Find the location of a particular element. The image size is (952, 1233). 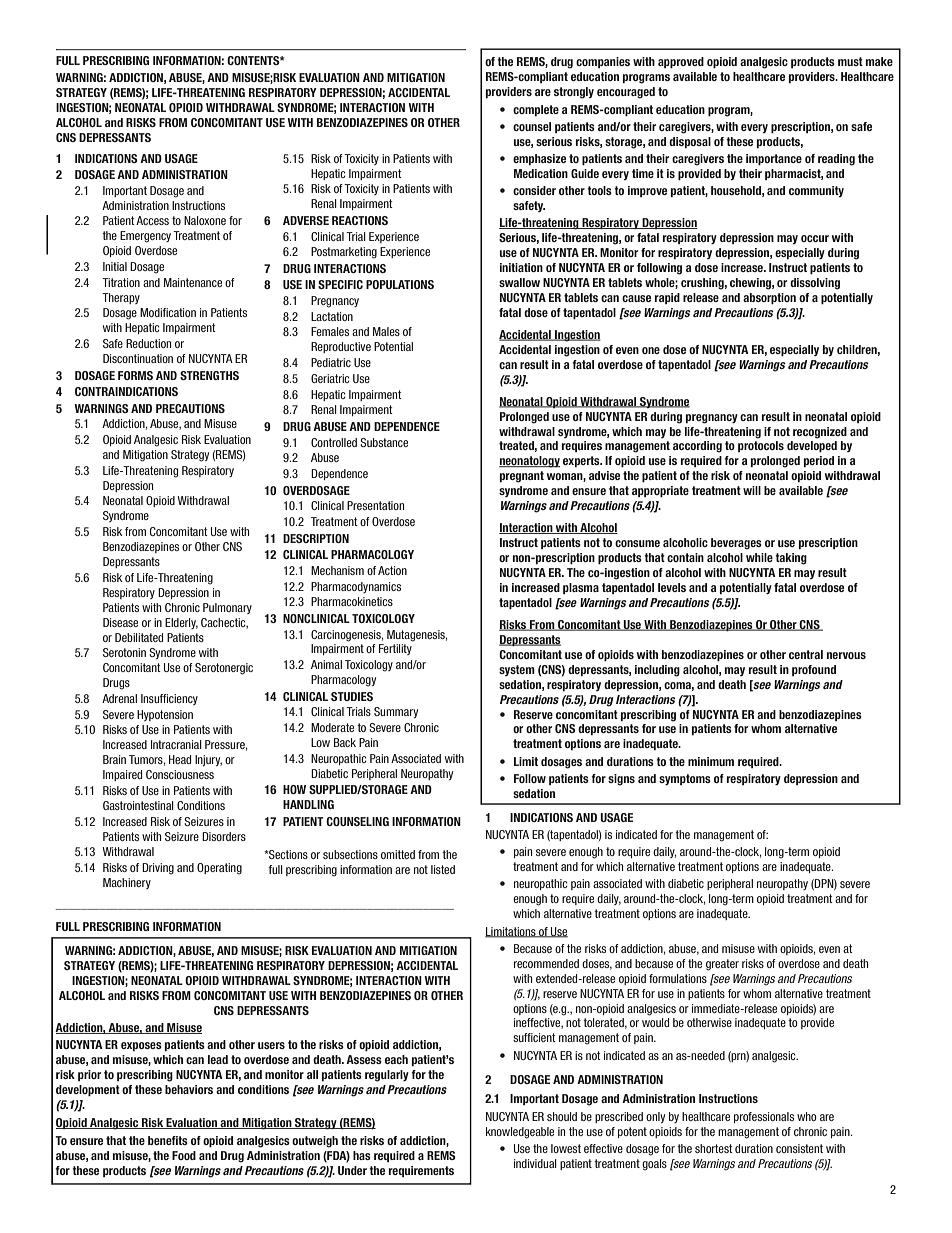

absorption is located at coordinates (769, 298).
